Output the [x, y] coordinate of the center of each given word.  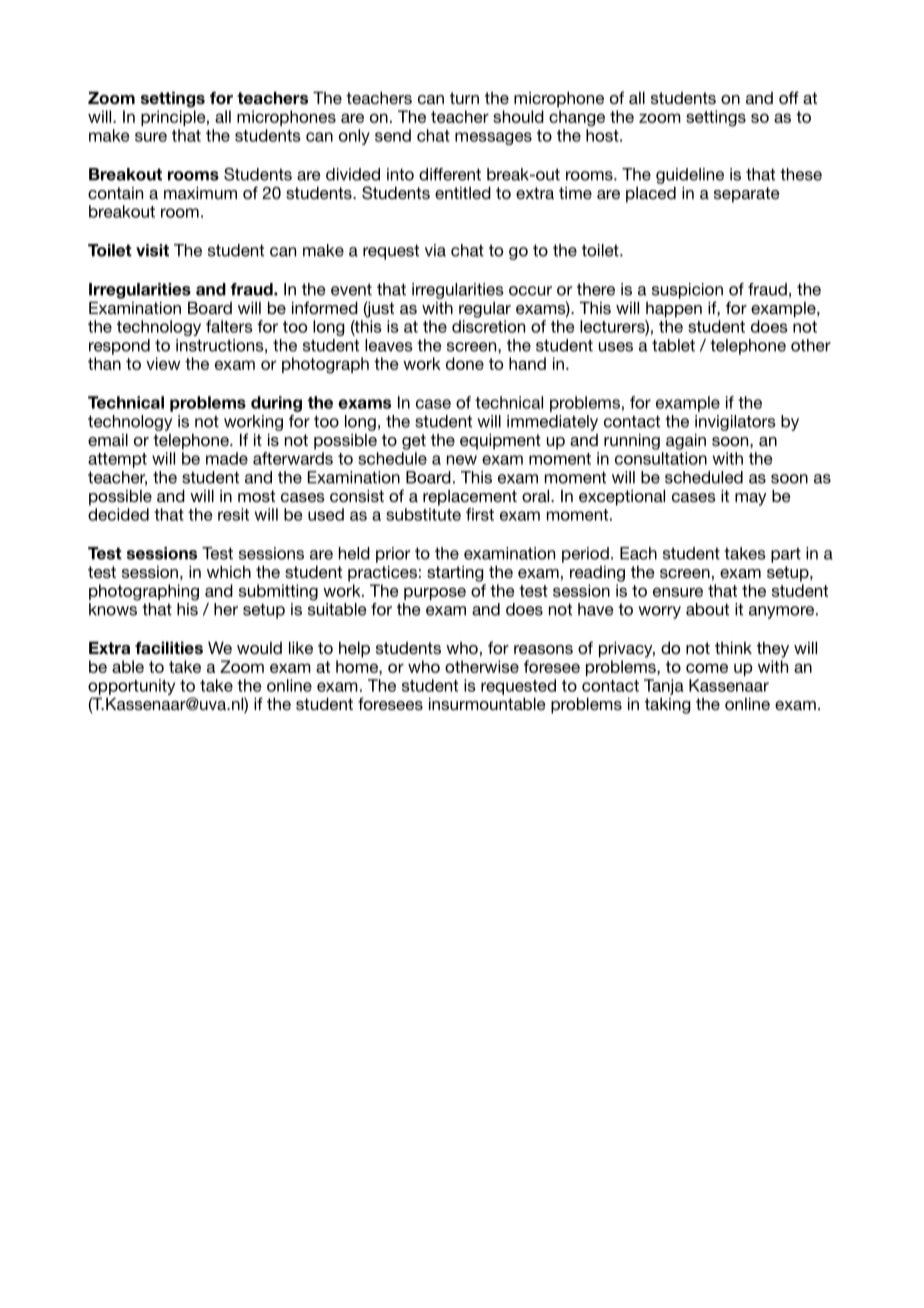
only [354, 137]
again [686, 441]
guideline [690, 176]
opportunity [131, 687]
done [465, 363]
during [276, 404]
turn [464, 98]
